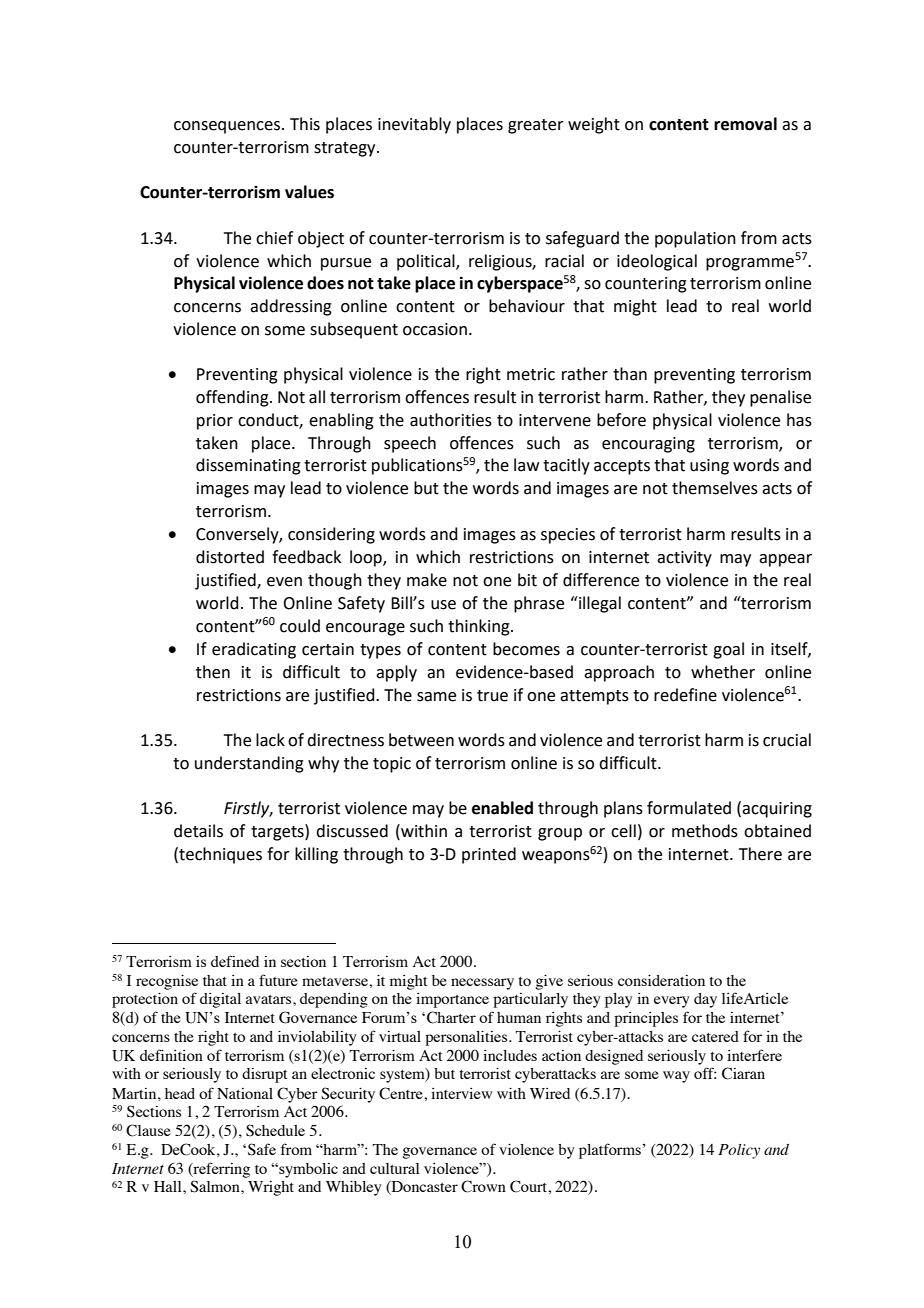 The width and height of the screenshot is (924, 1308). What do you see at coordinates (745, 124) in the screenshot?
I see `removal` at bounding box center [745, 124].
